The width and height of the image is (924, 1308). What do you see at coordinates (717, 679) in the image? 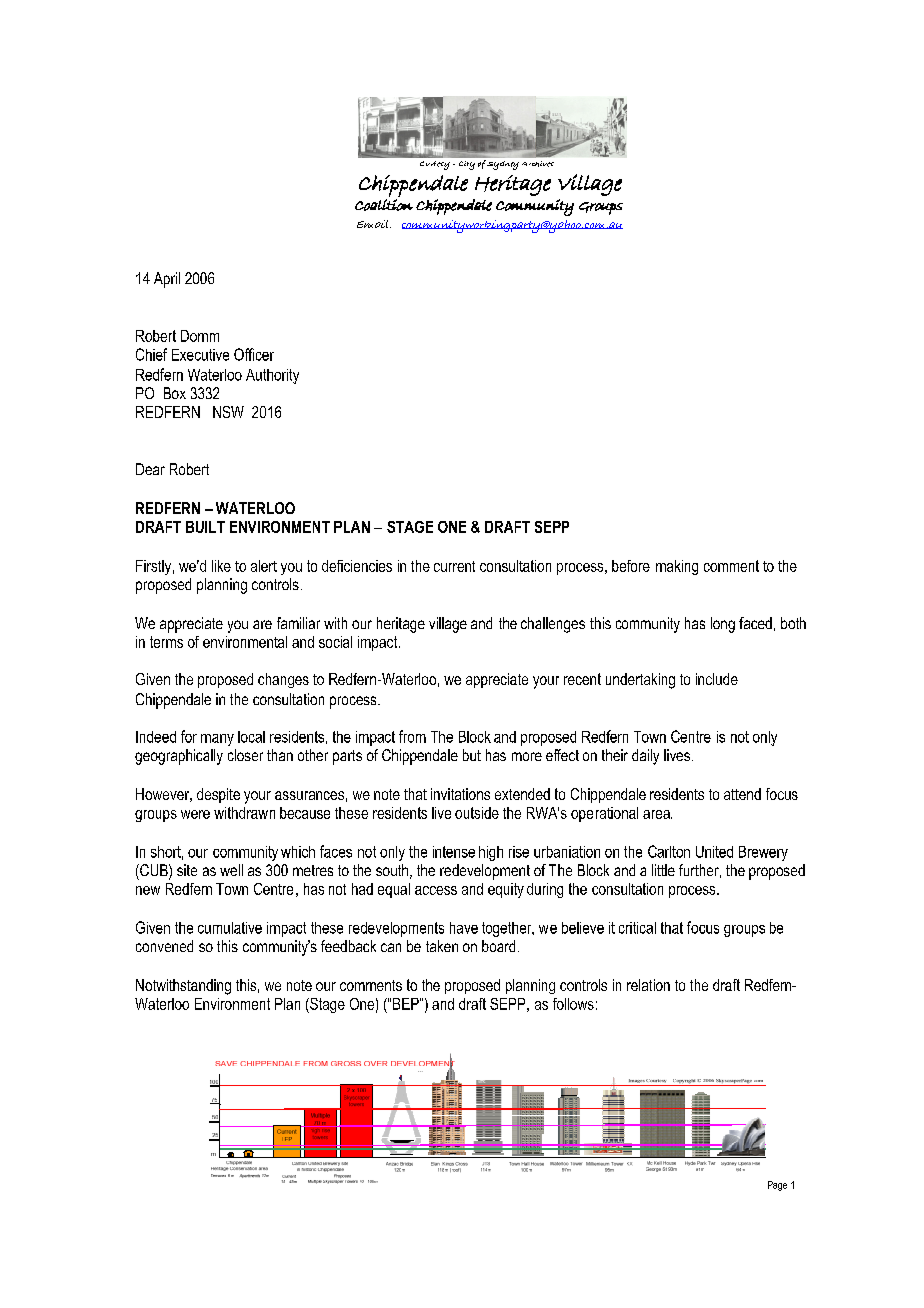
I see `include` at bounding box center [717, 679].
